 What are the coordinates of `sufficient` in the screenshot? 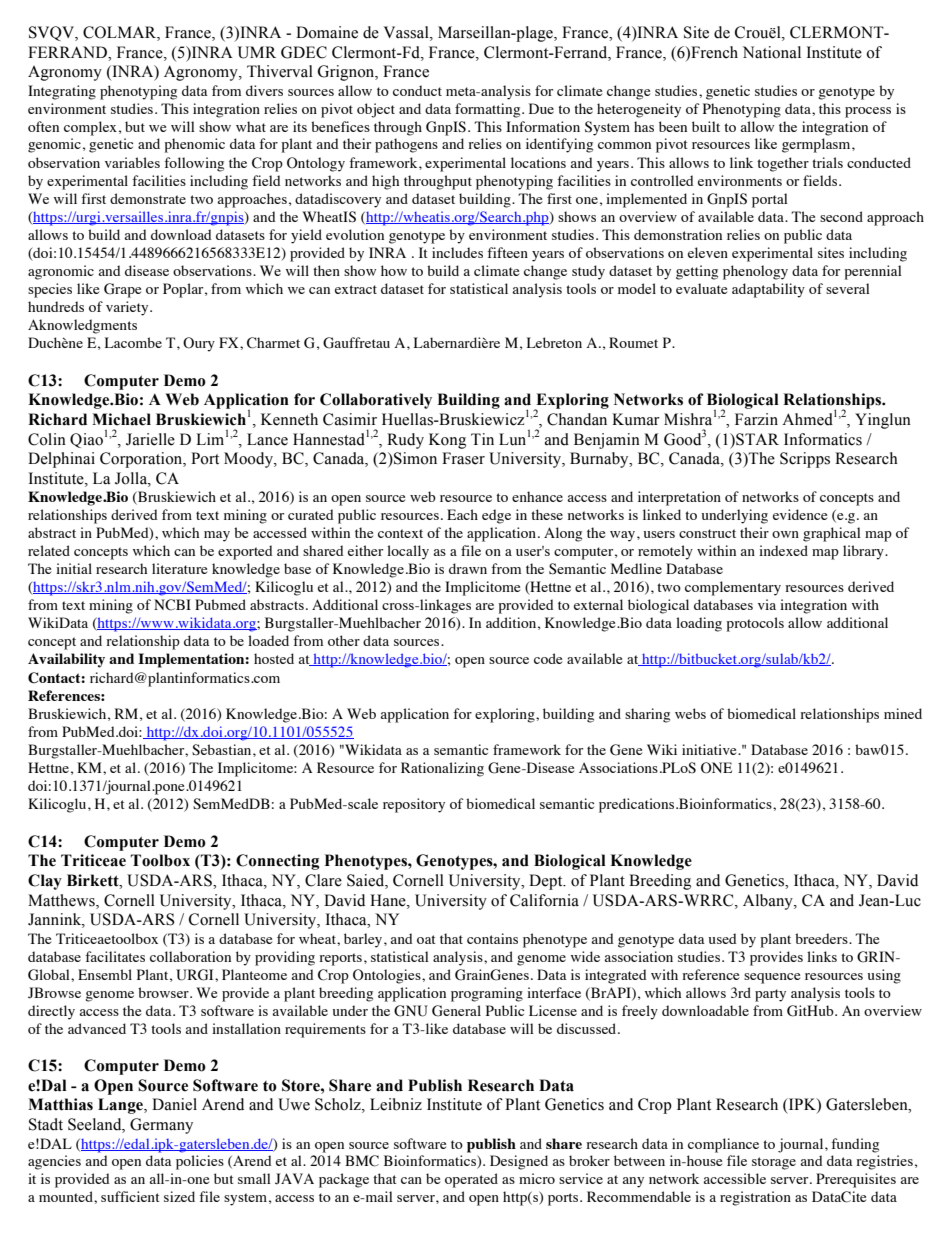 It's located at (130, 1196).
